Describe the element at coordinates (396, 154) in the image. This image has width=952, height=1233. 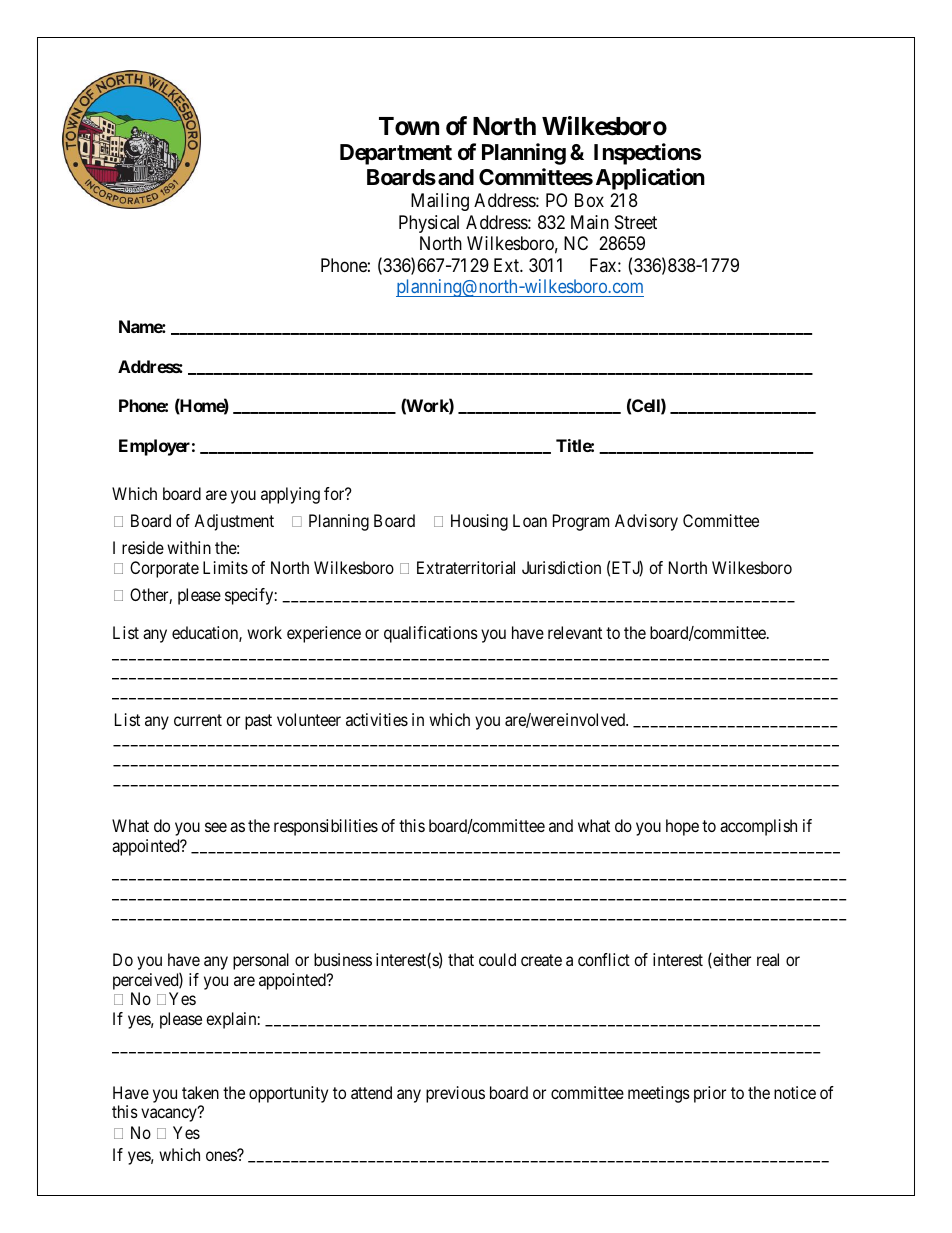
I see `Department` at that location.
